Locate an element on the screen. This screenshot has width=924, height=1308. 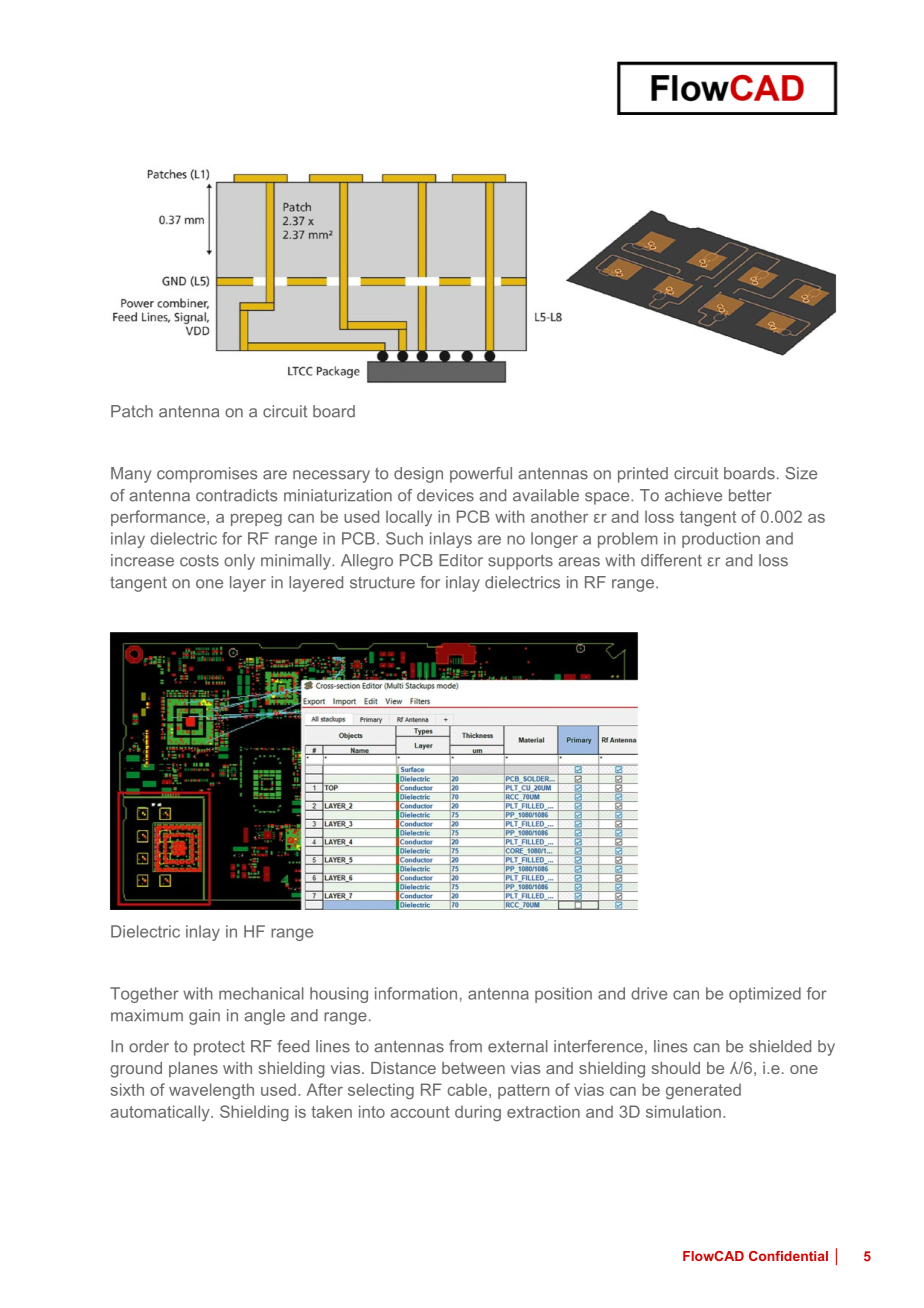
automatically is located at coordinates (161, 1113).
